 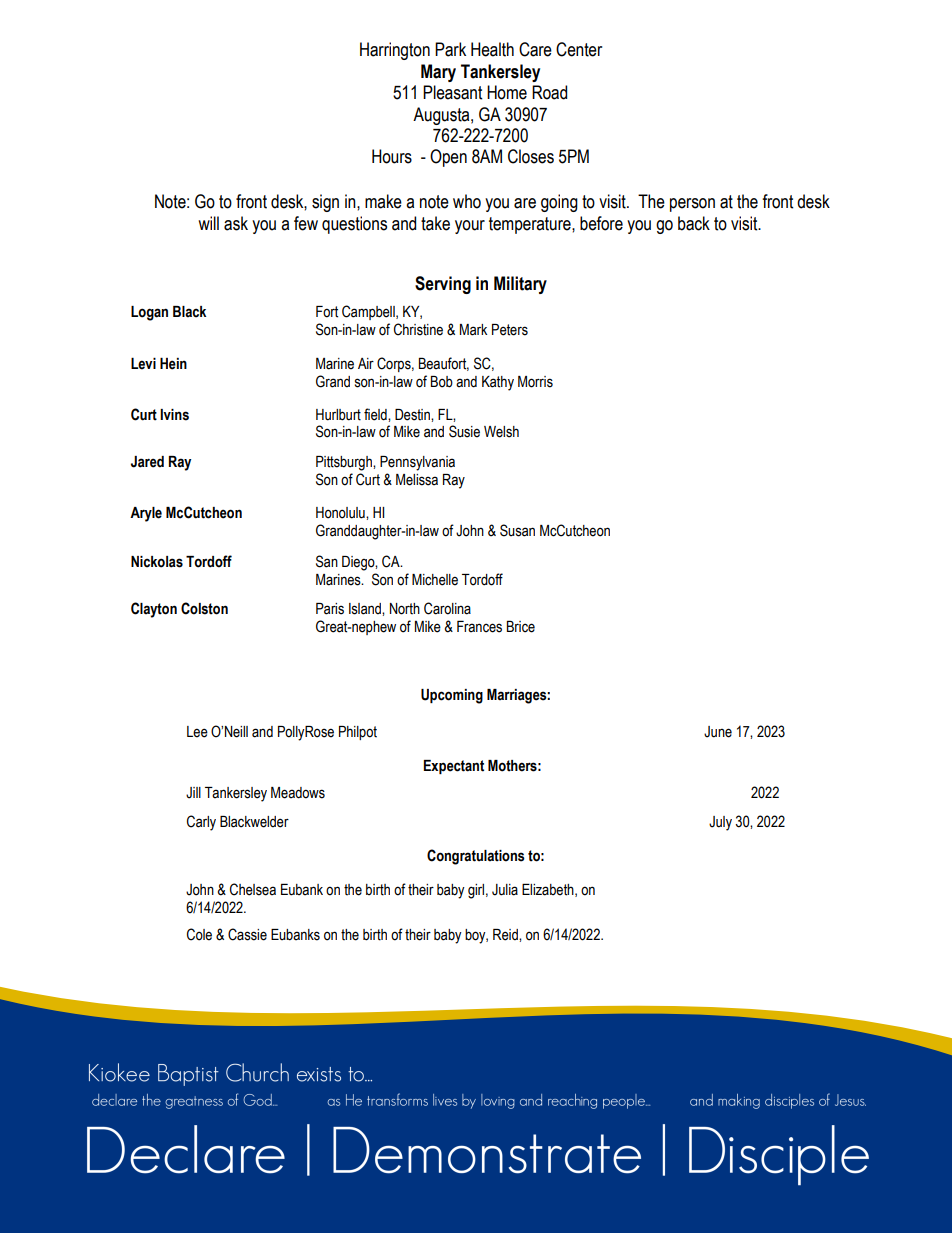 What do you see at coordinates (417, 480) in the screenshot?
I see `Melissa` at bounding box center [417, 480].
